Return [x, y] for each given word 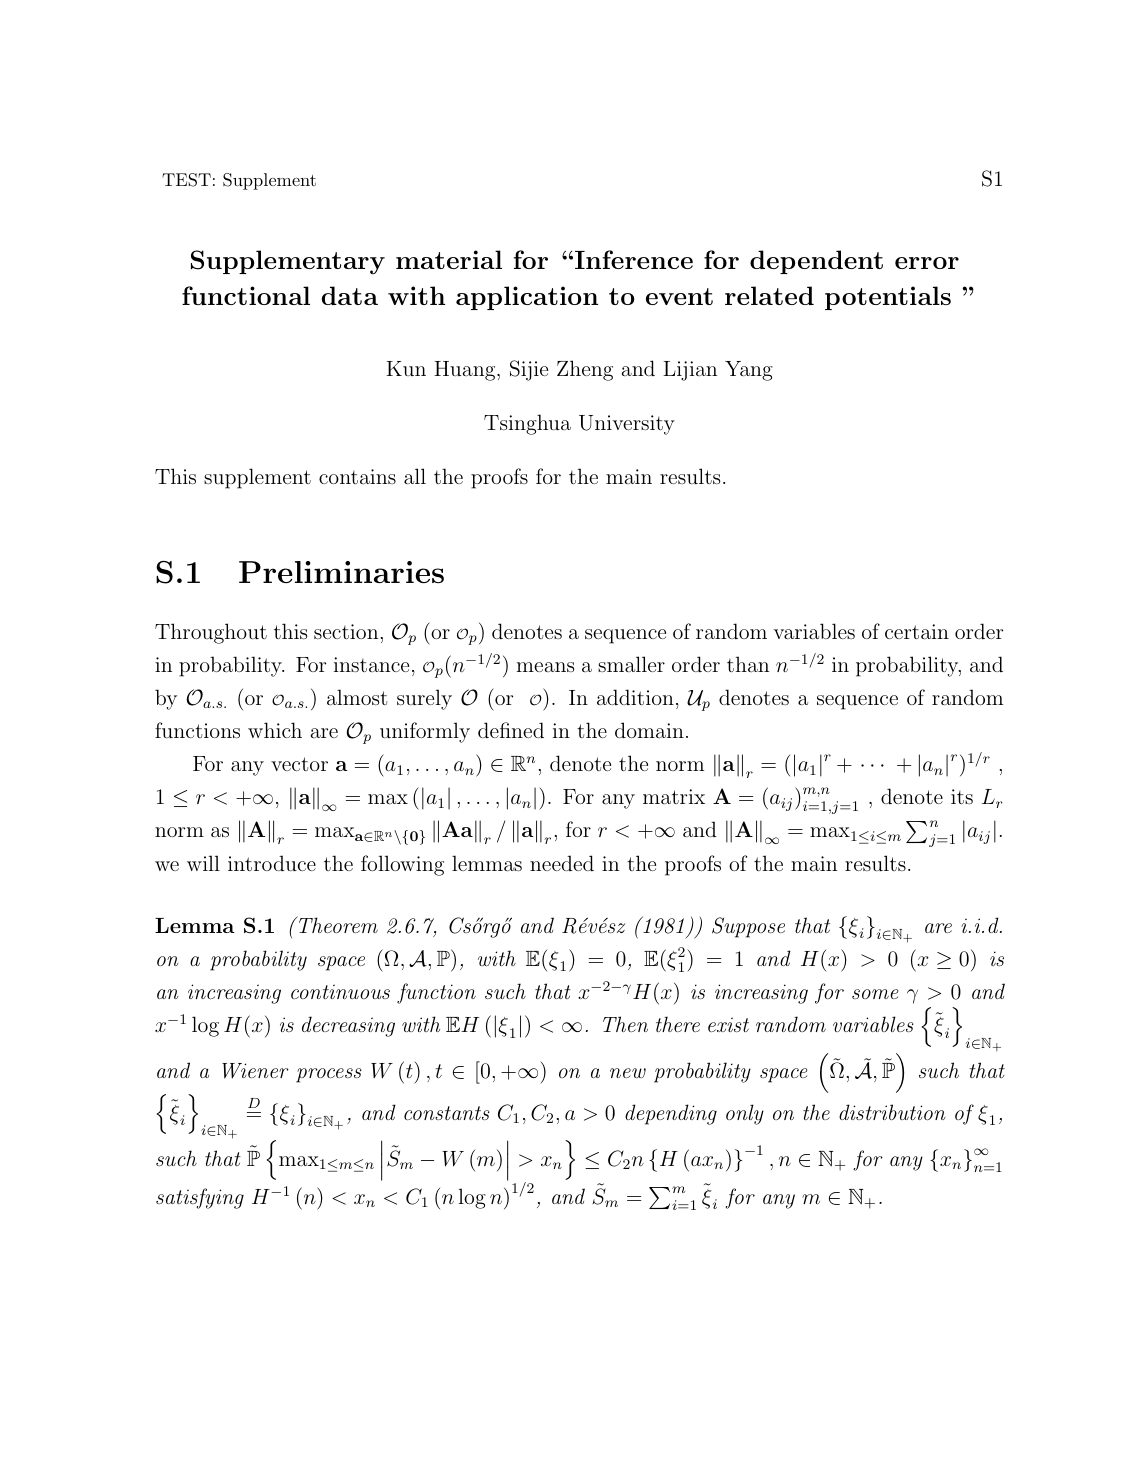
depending [671, 1114]
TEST [186, 180]
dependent [816, 262]
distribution [892, 1112]
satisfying [200, 1198]
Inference [632, 259]
